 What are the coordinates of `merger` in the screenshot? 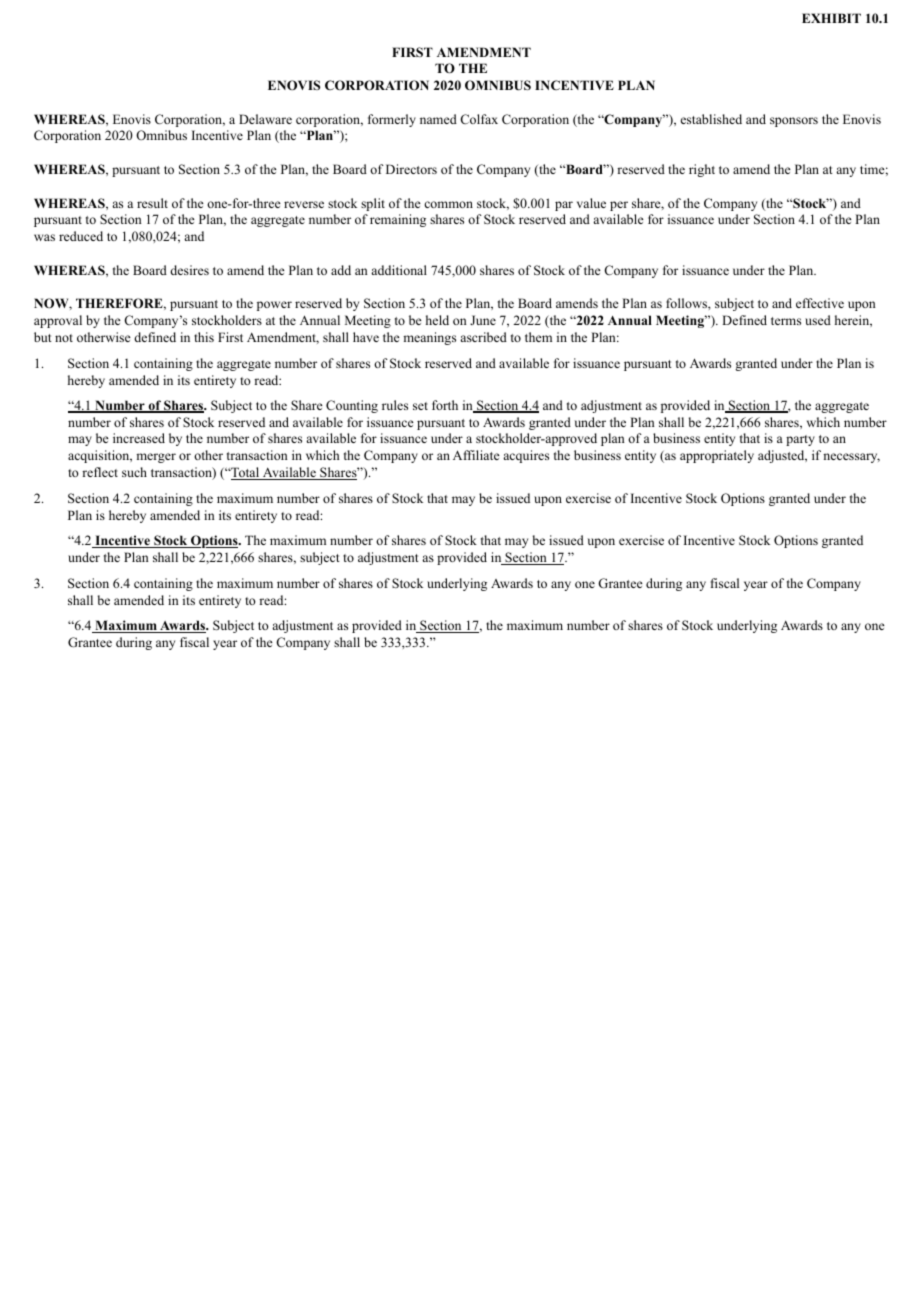 It's located at (156, 458).
